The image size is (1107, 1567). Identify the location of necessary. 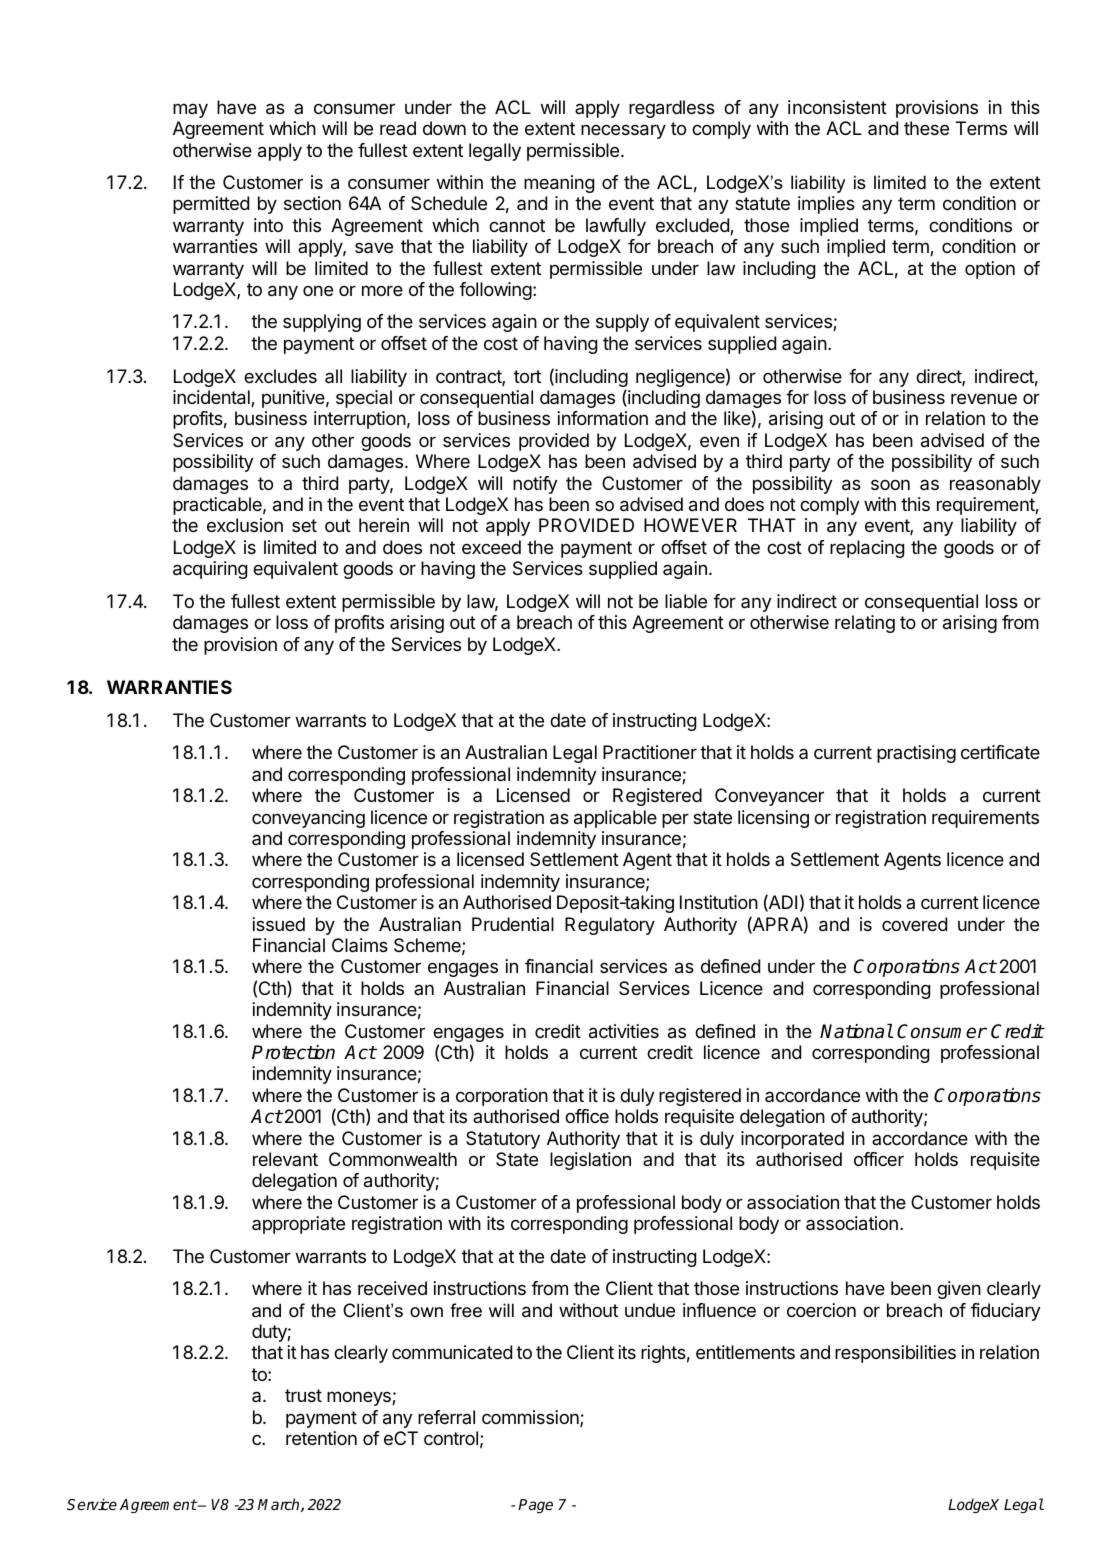
(623, 131).
